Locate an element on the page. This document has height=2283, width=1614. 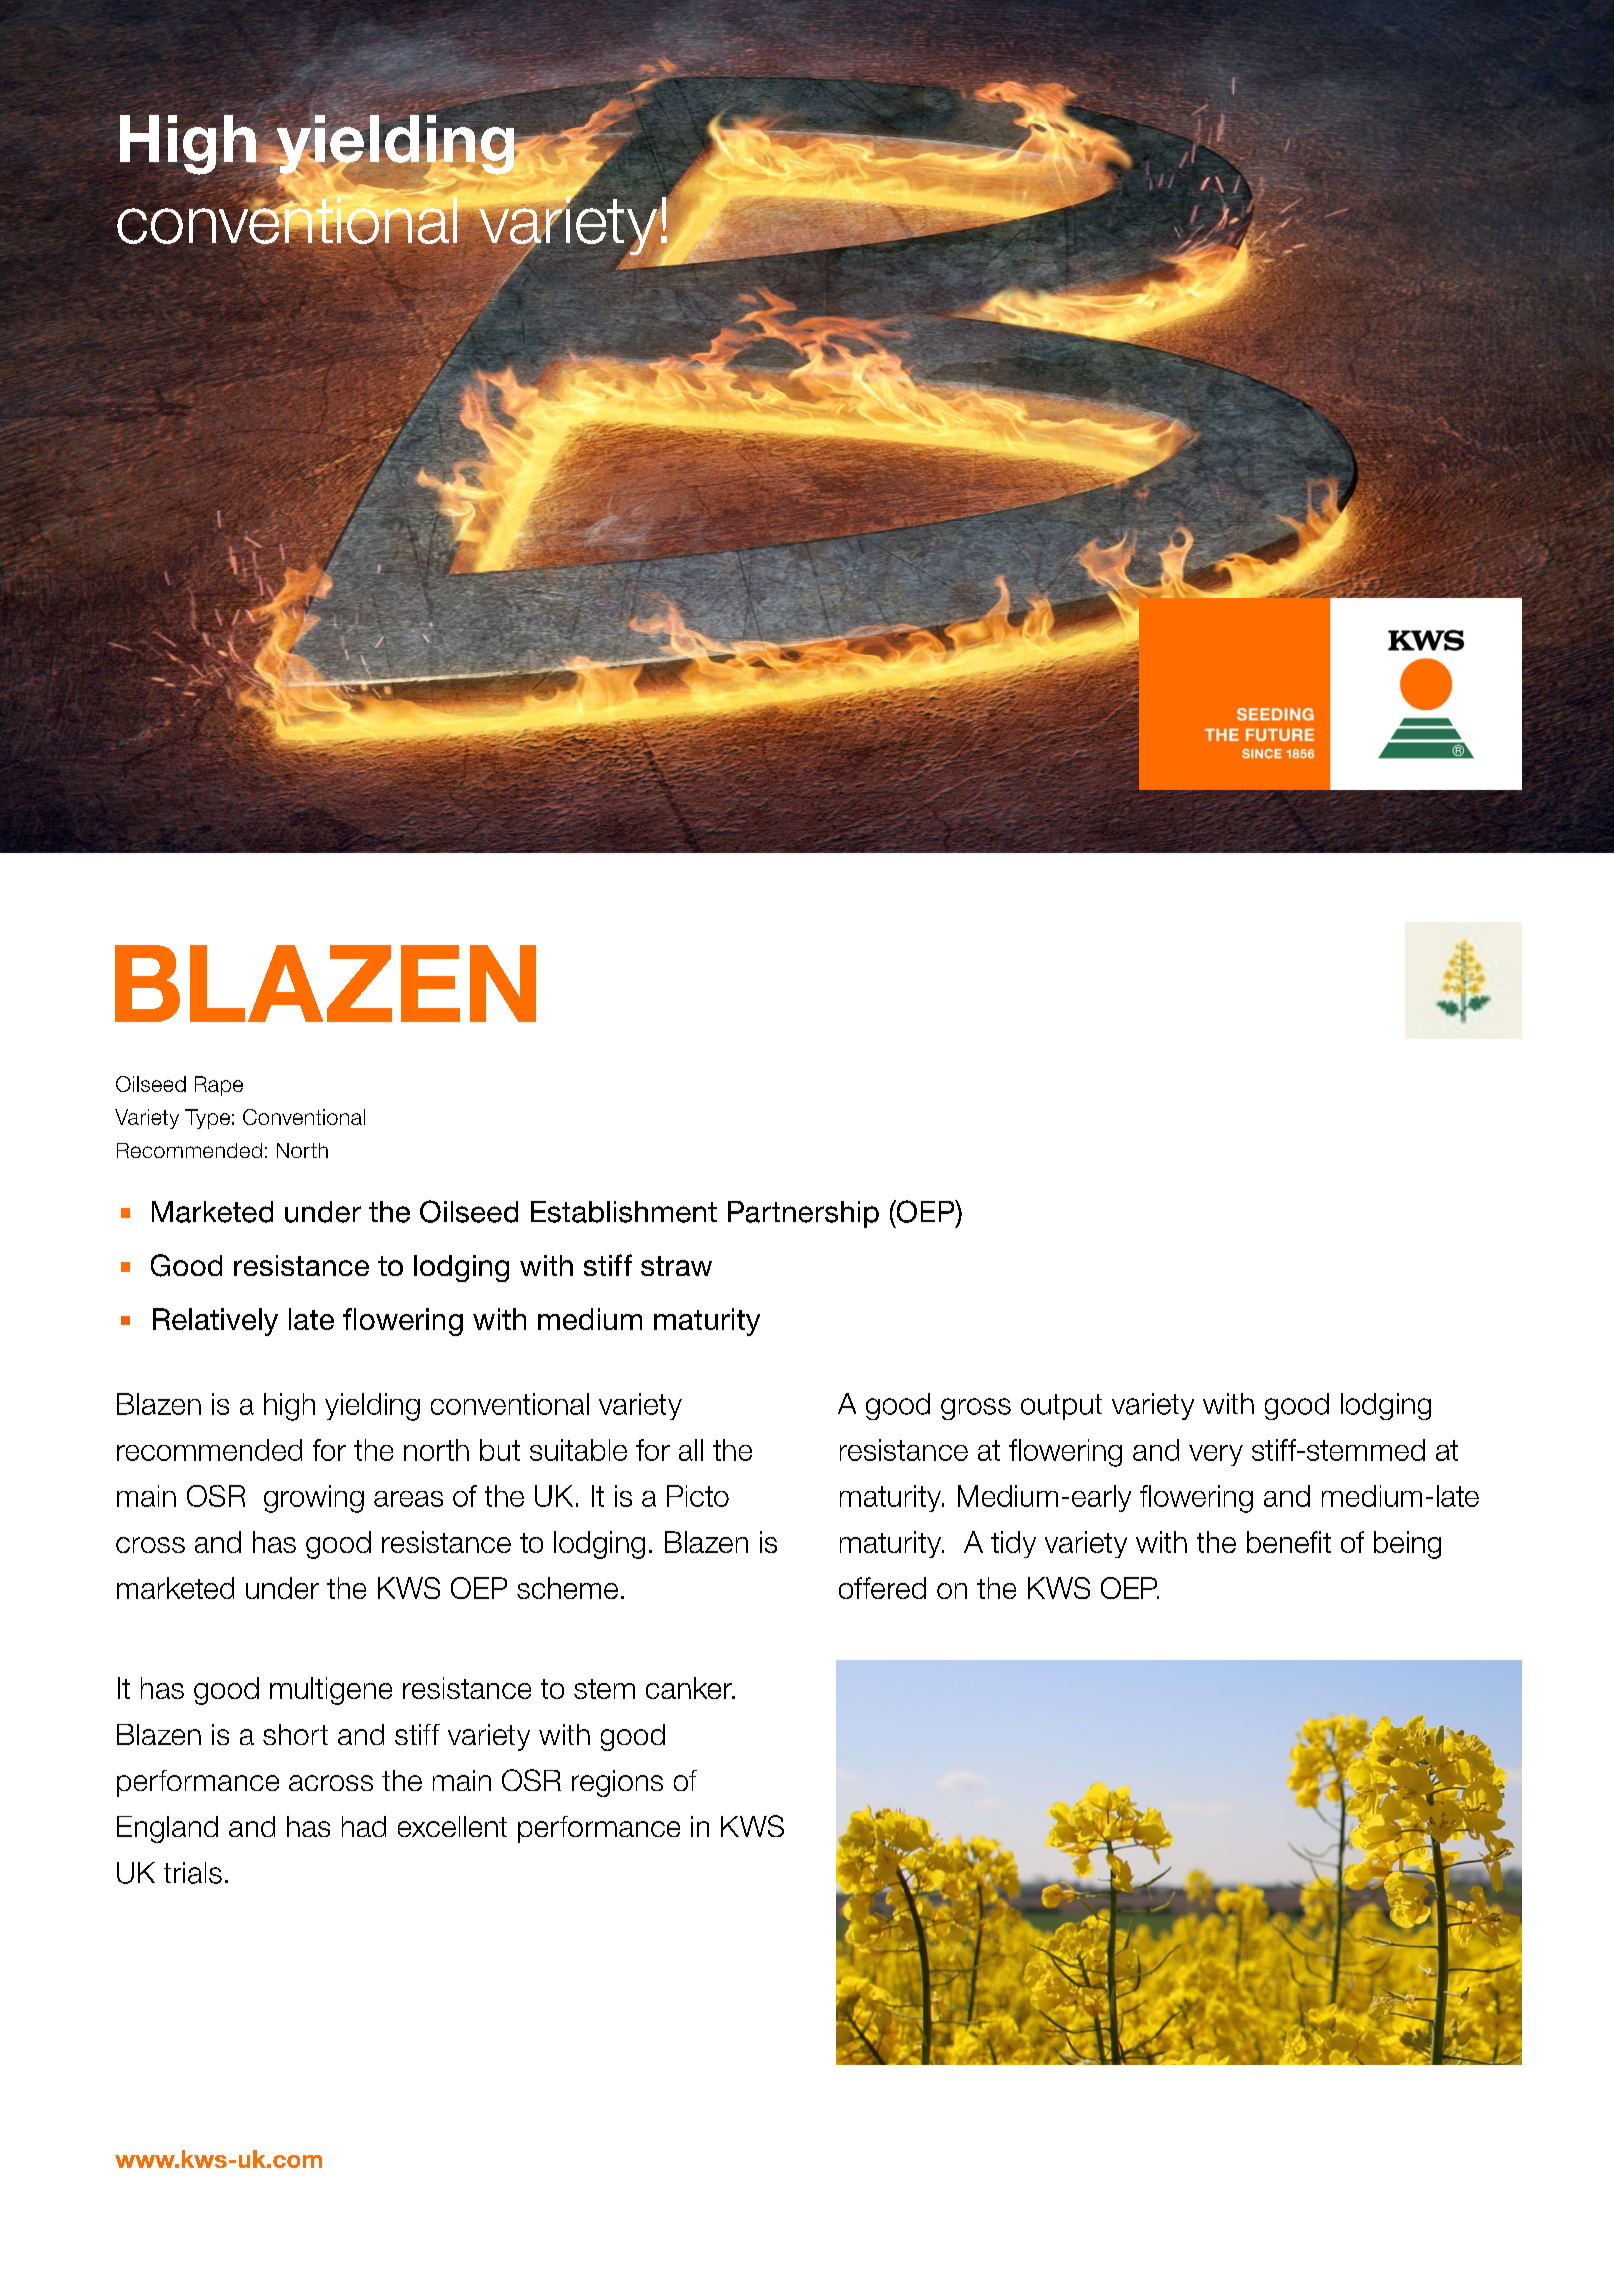
short is located at coordinates (295, 1734).
